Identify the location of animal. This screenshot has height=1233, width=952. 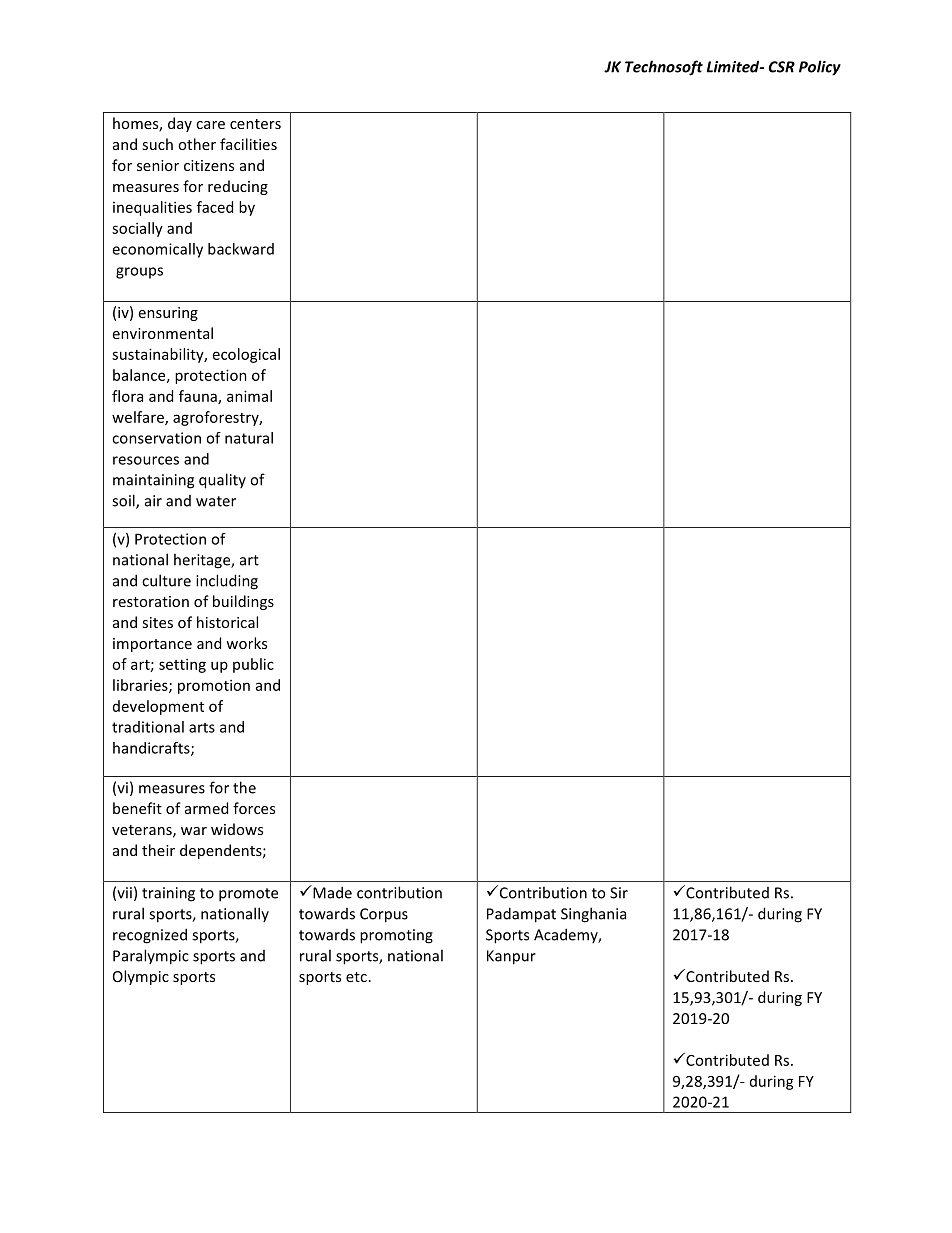
(249, 396).
